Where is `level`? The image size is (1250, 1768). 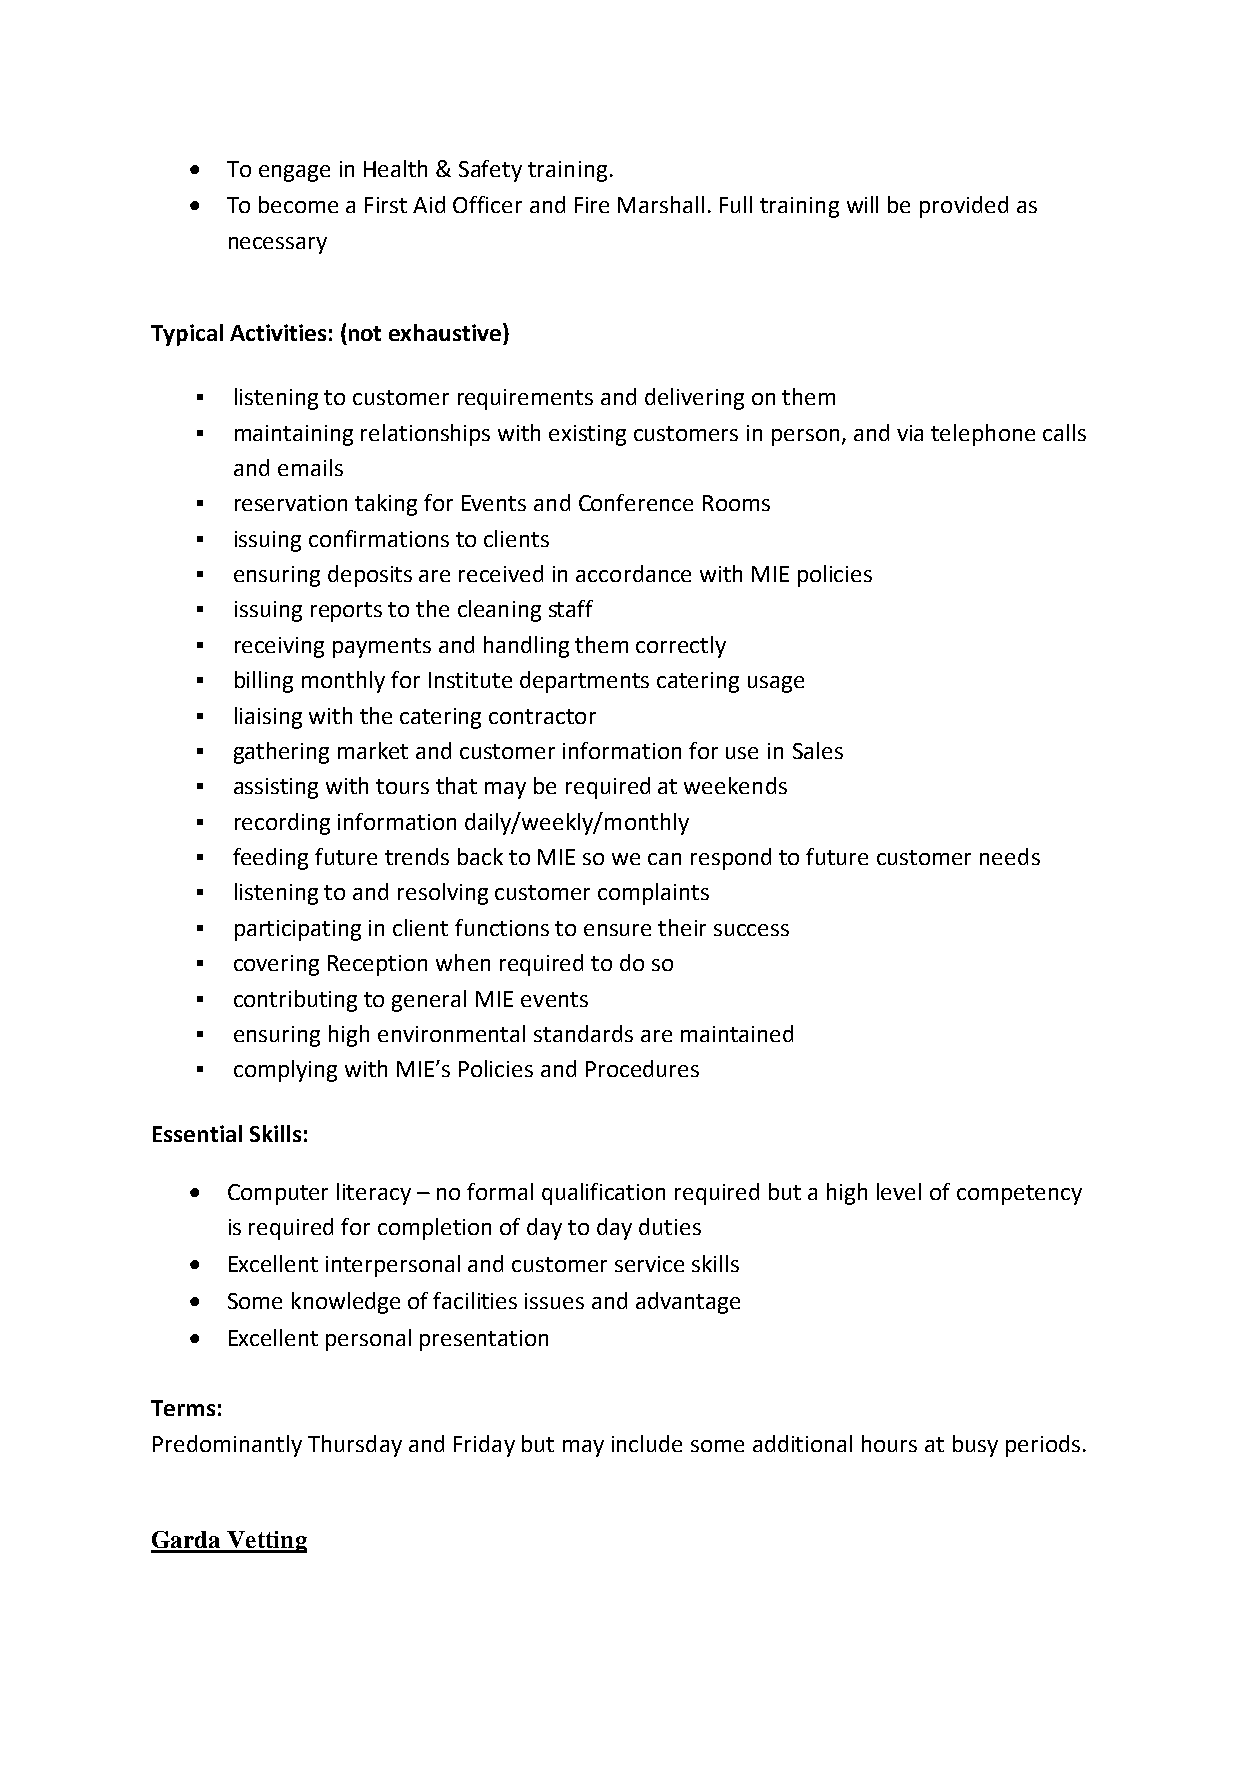
level is located at coordinates (899, 1191).
